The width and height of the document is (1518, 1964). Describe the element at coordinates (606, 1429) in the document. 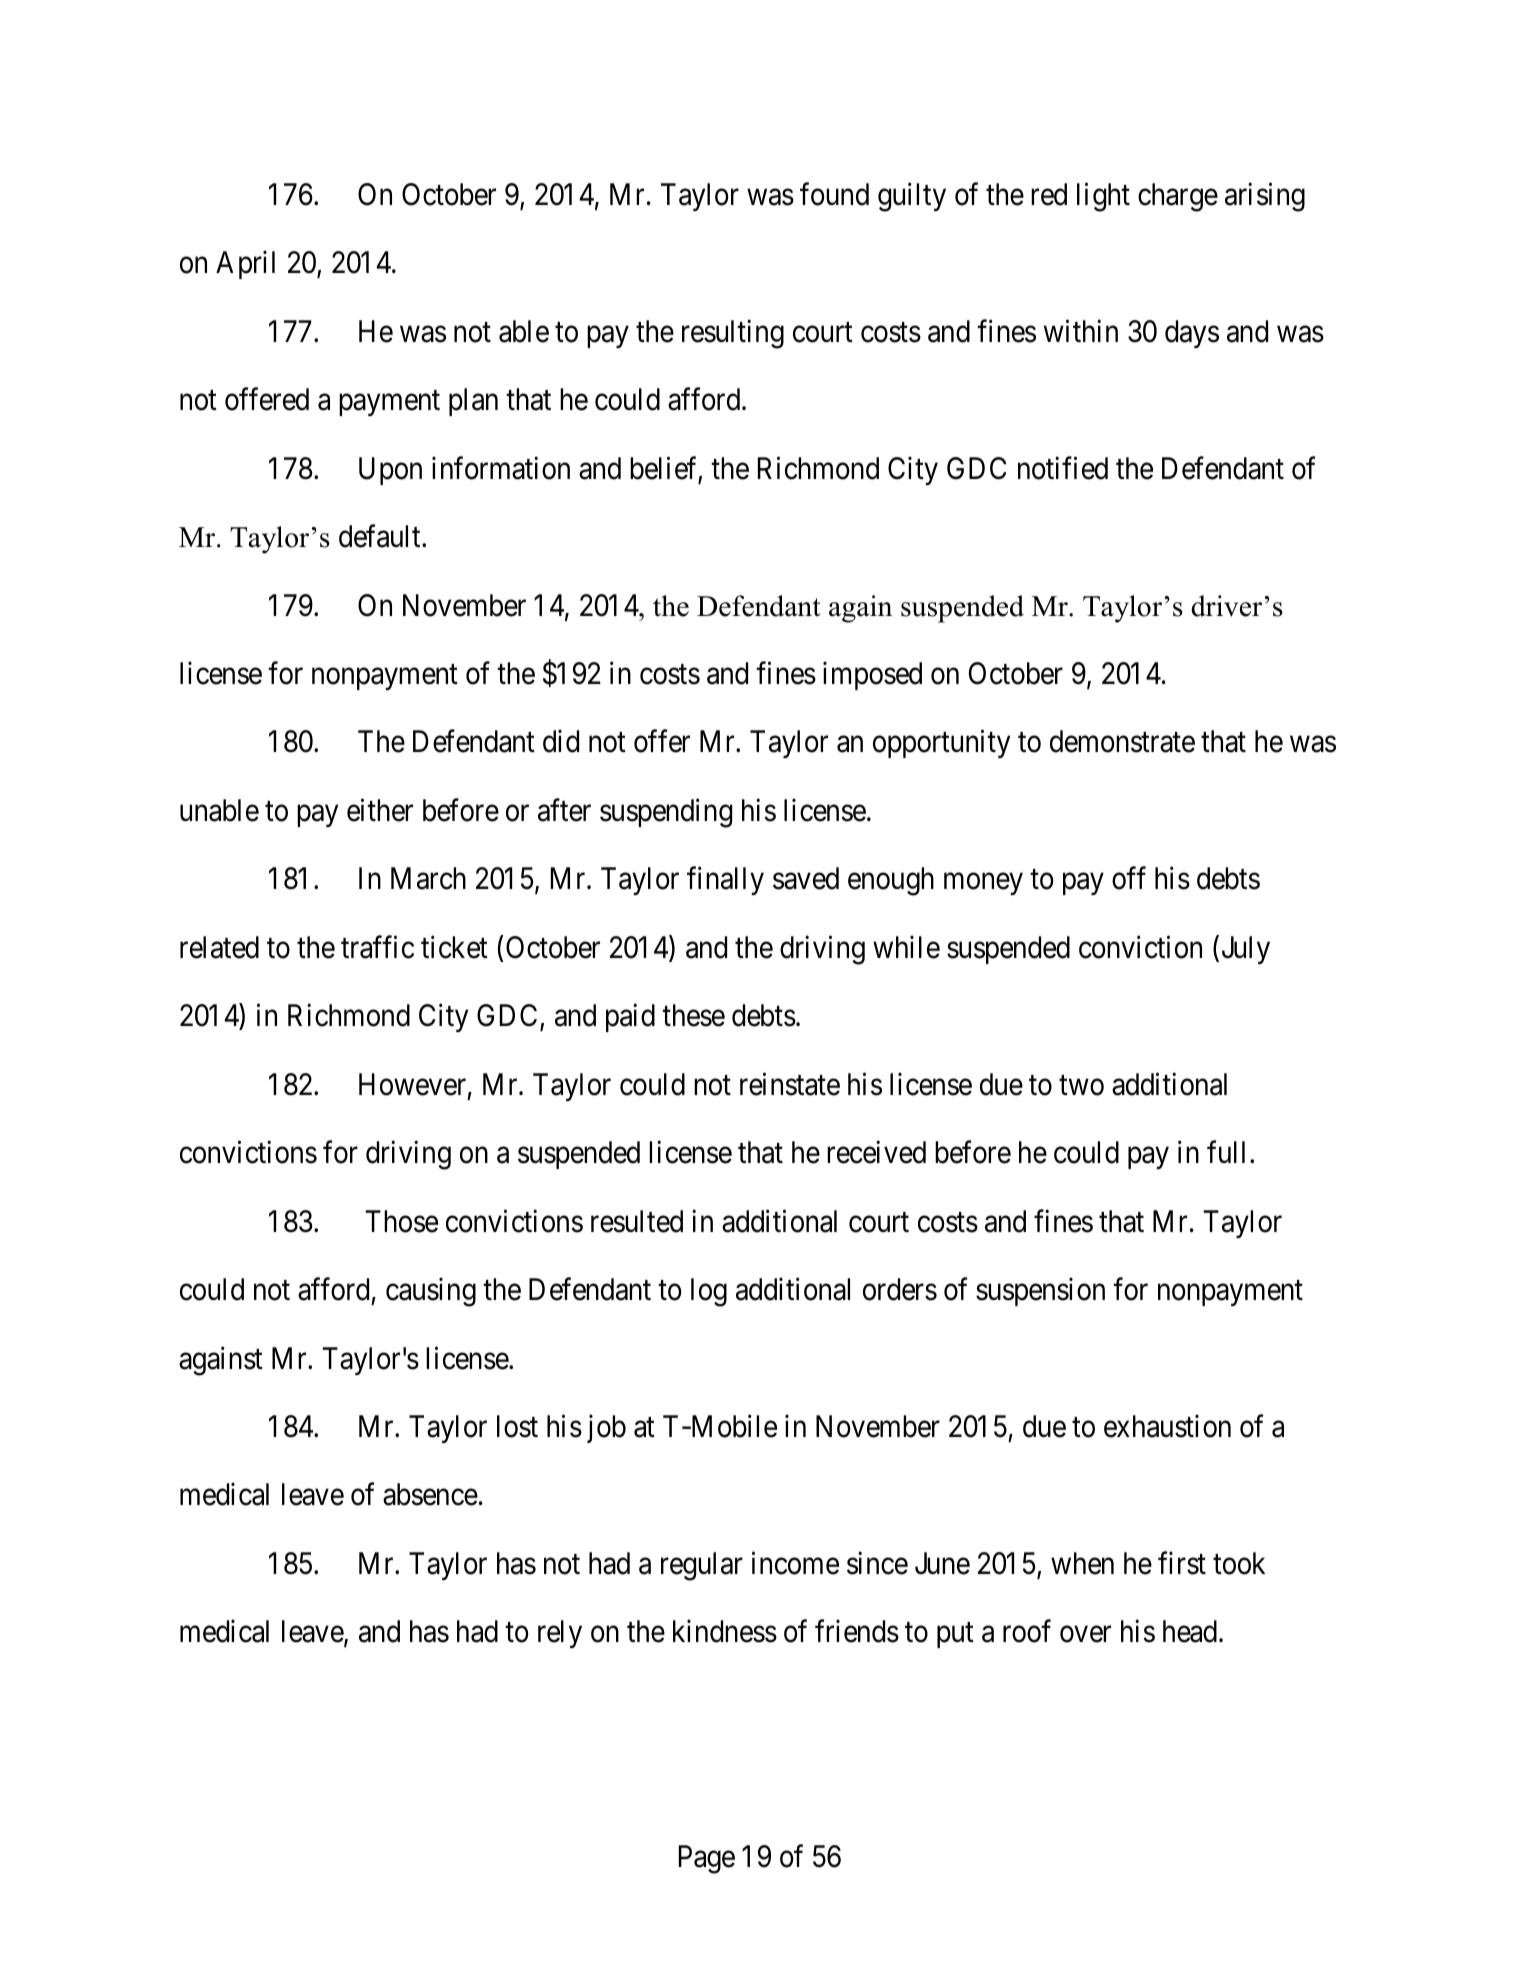

I see `job` at that location.
